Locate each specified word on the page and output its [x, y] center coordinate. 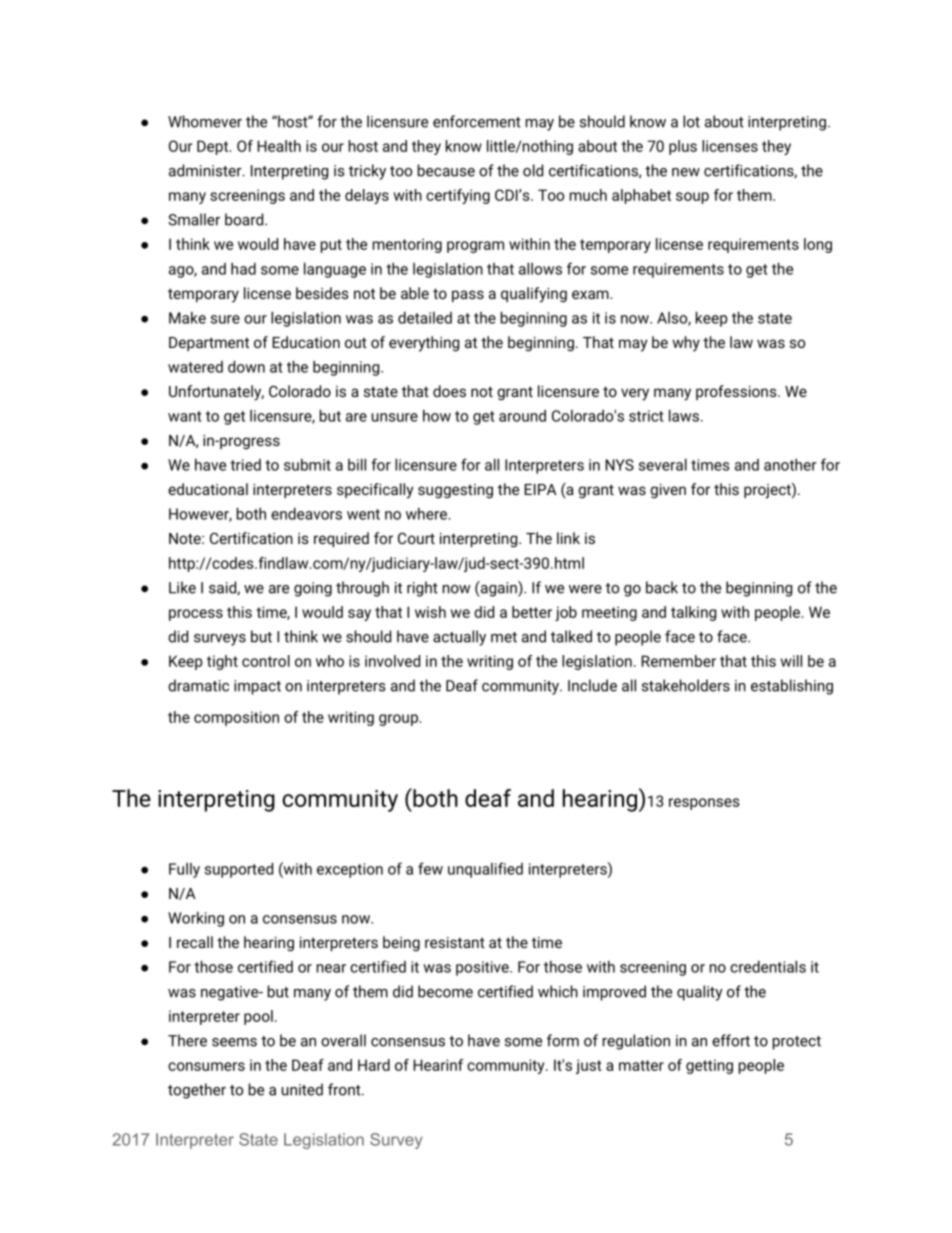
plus [683, 147]
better [532, 612]
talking [693, 613]
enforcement [477, 121]
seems [234, 1042]
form [563, 1040]
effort [731, 1040]
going [313, 589]
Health [279, 146]
